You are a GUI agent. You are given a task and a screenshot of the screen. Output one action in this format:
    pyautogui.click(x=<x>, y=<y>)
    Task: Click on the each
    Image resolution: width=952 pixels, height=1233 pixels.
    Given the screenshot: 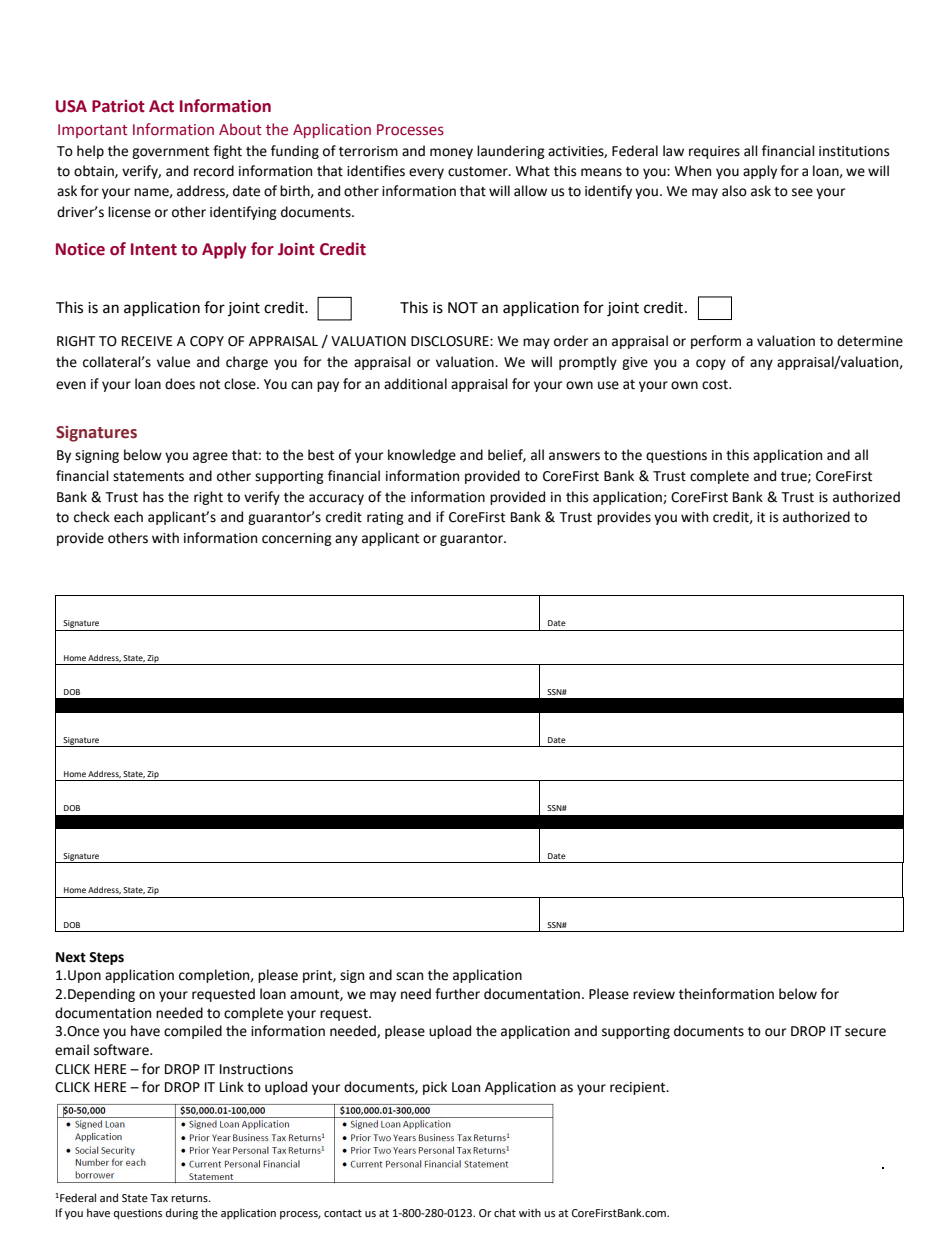 What is the action you would take?
    pyautogui.click(x=128, y=517)
